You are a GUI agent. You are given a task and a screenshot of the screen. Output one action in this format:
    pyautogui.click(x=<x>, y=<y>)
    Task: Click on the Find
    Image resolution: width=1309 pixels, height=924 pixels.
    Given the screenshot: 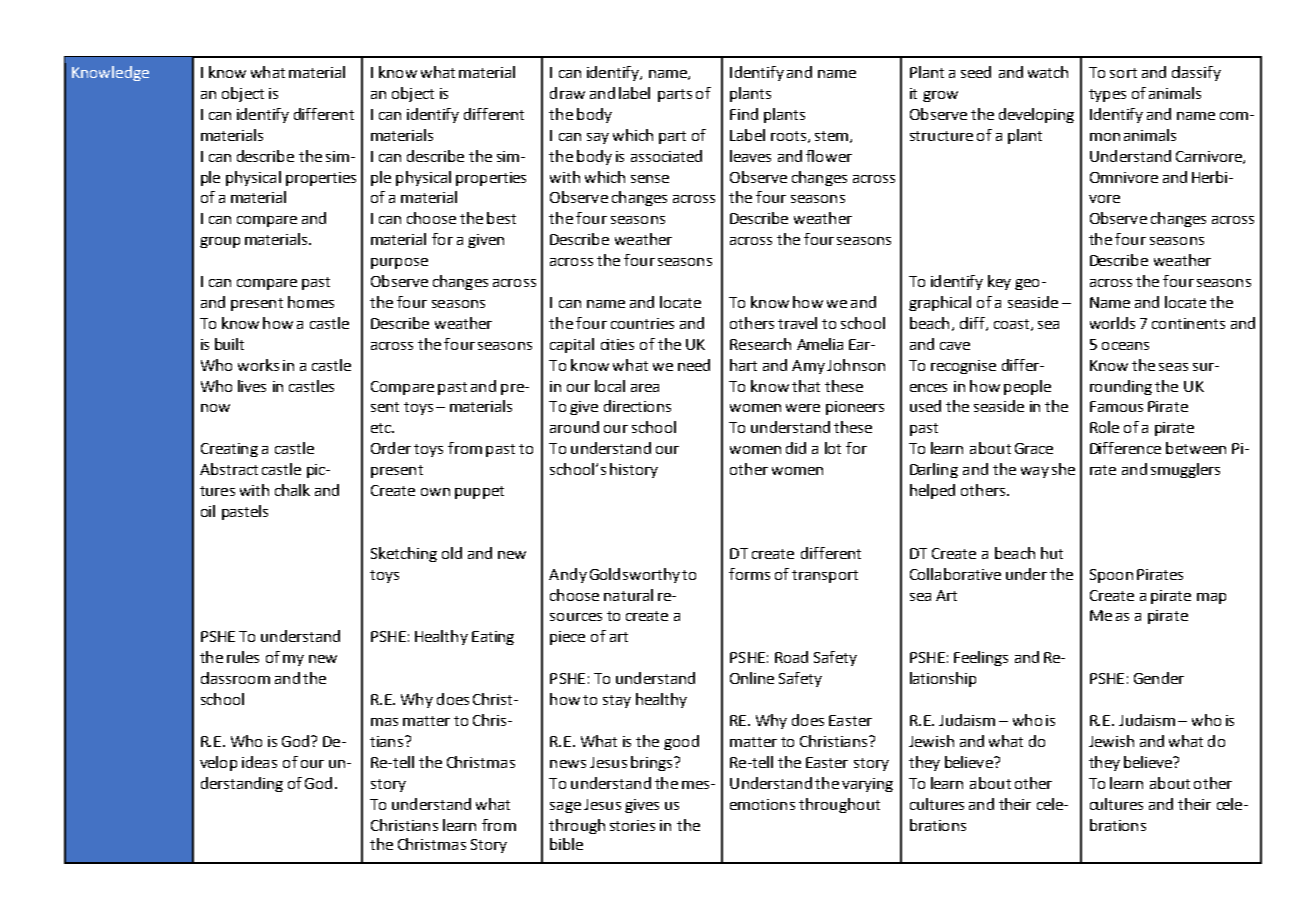 What is the action you would take?
    pyautogui.click(x=744, y=114)
